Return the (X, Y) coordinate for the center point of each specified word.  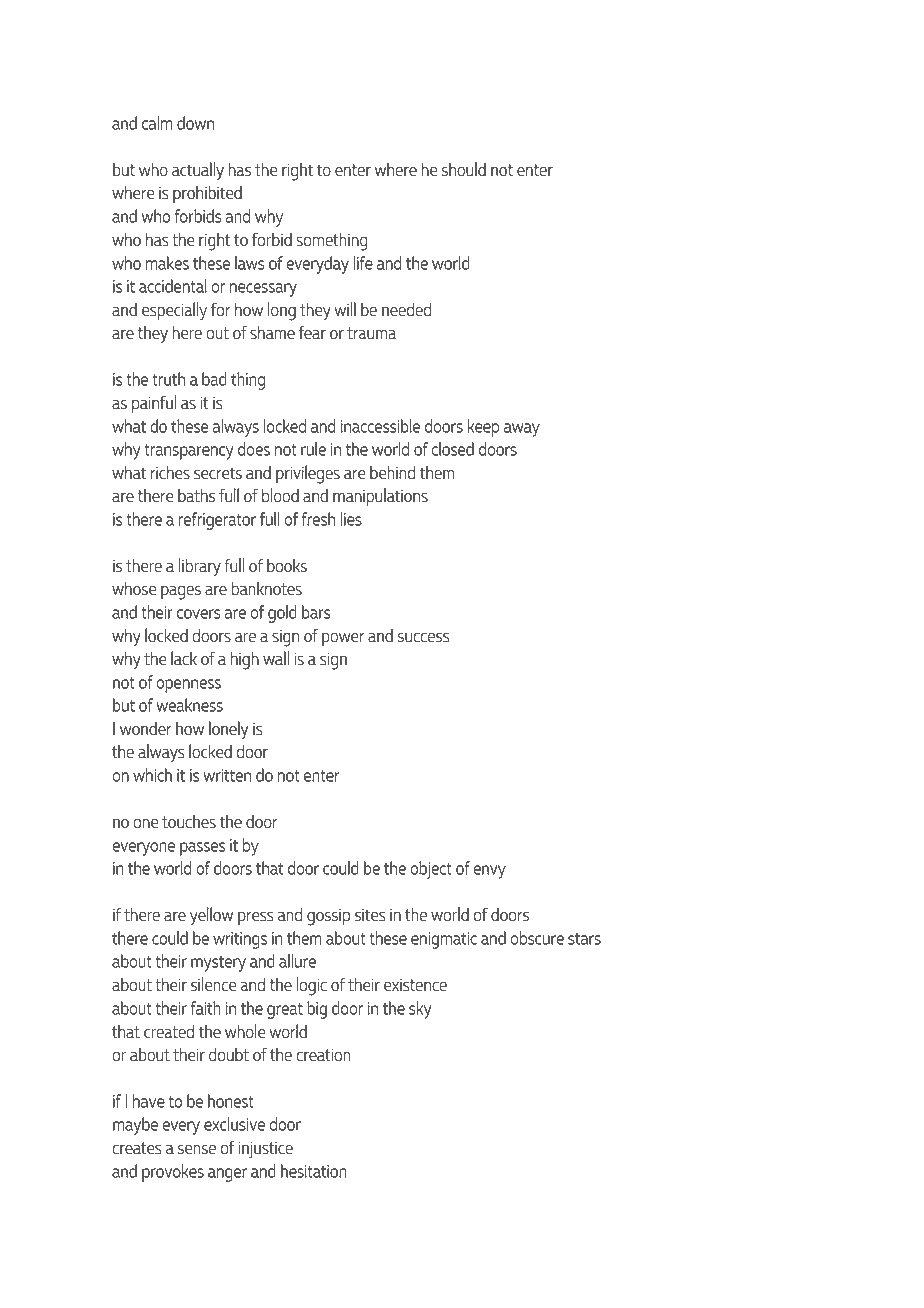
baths (196, 496)
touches (189, 822)
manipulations (380, 497)
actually (198, 171)
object (431, 870)
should (464, 169)
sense (197, 1149)
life (363, 263)
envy (489, 872)
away (522, 430)
